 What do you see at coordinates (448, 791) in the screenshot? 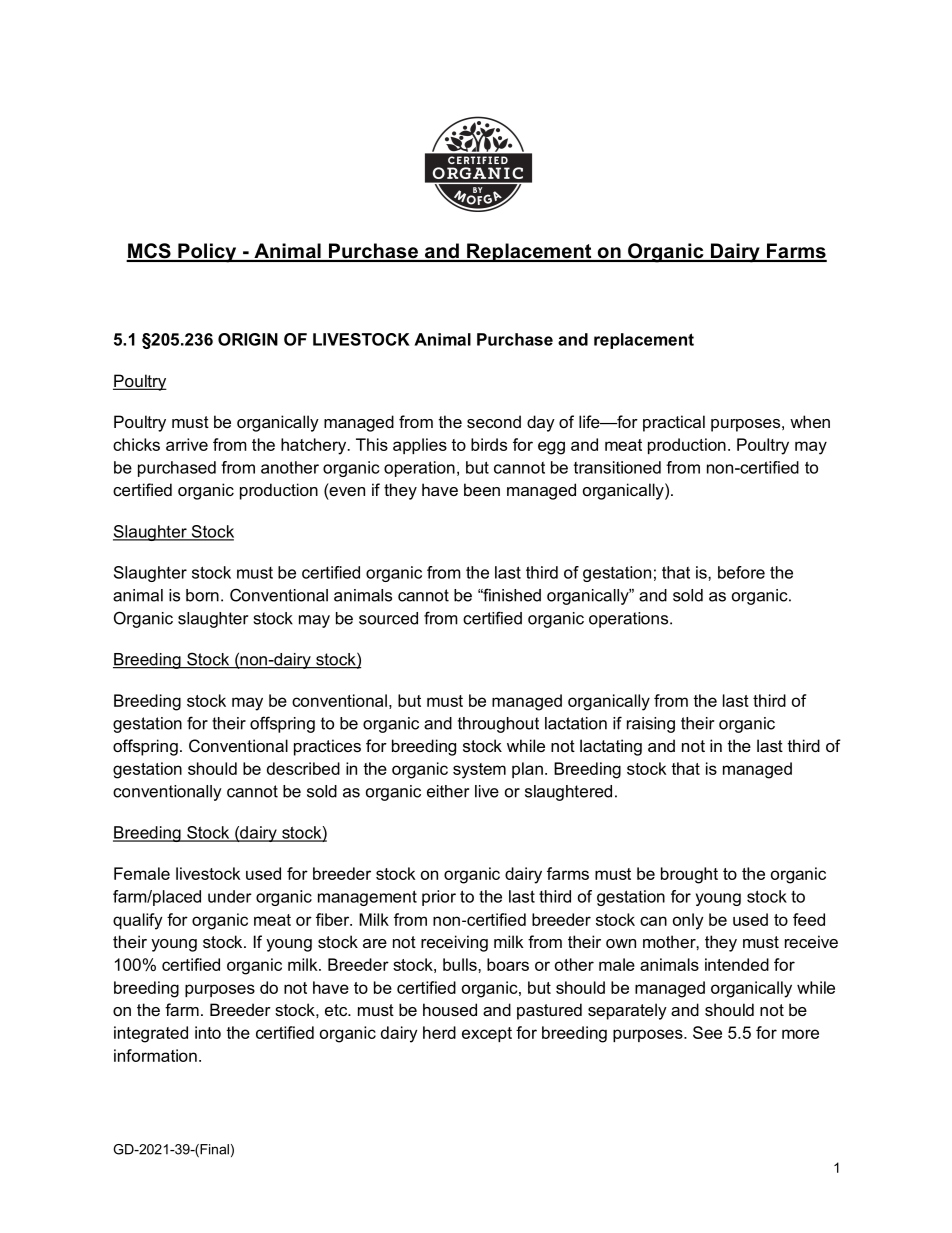
I see `either` at bounding box center [448, 791].
